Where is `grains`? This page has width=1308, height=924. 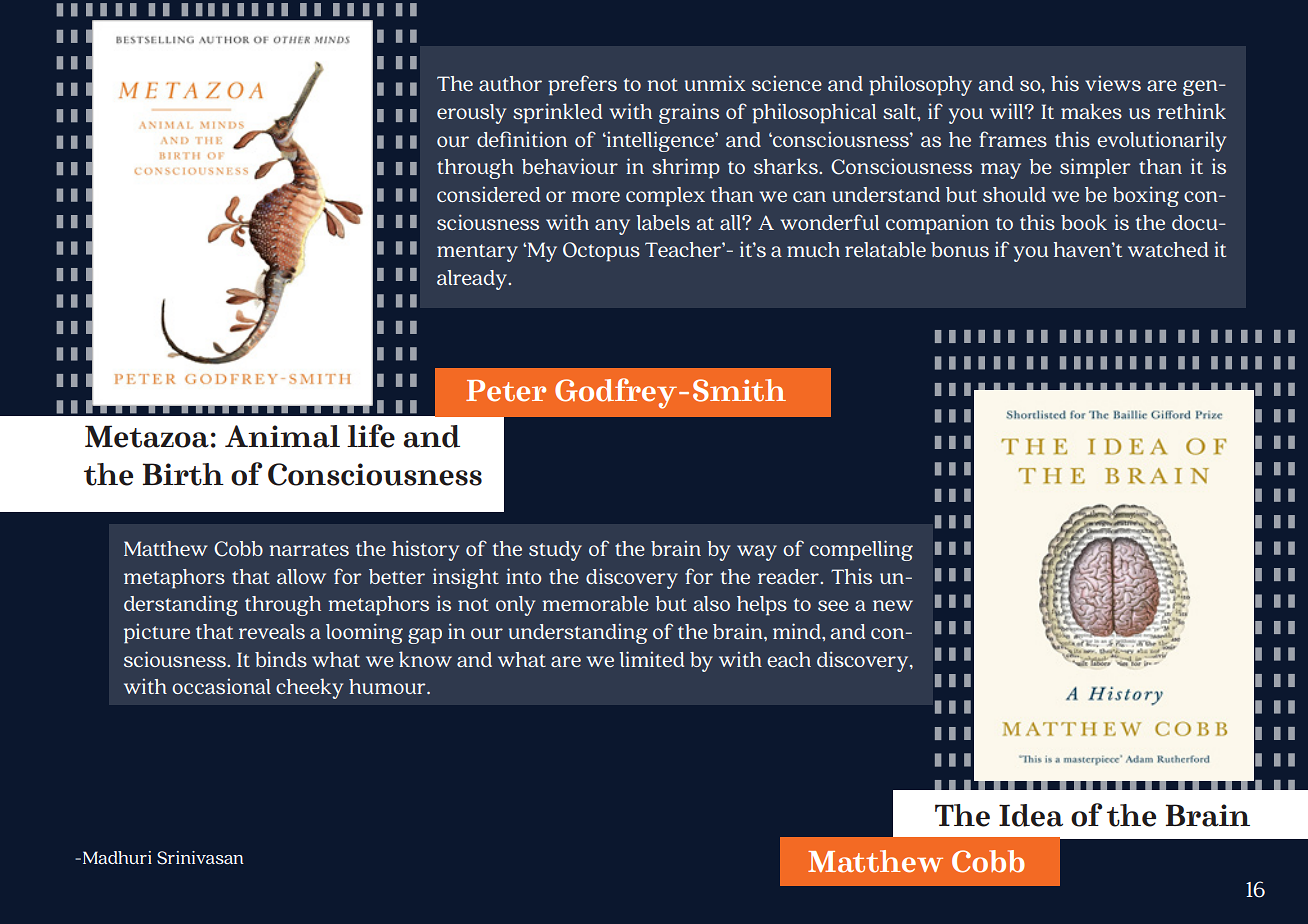 grains is located at coordinates (689, 113).
